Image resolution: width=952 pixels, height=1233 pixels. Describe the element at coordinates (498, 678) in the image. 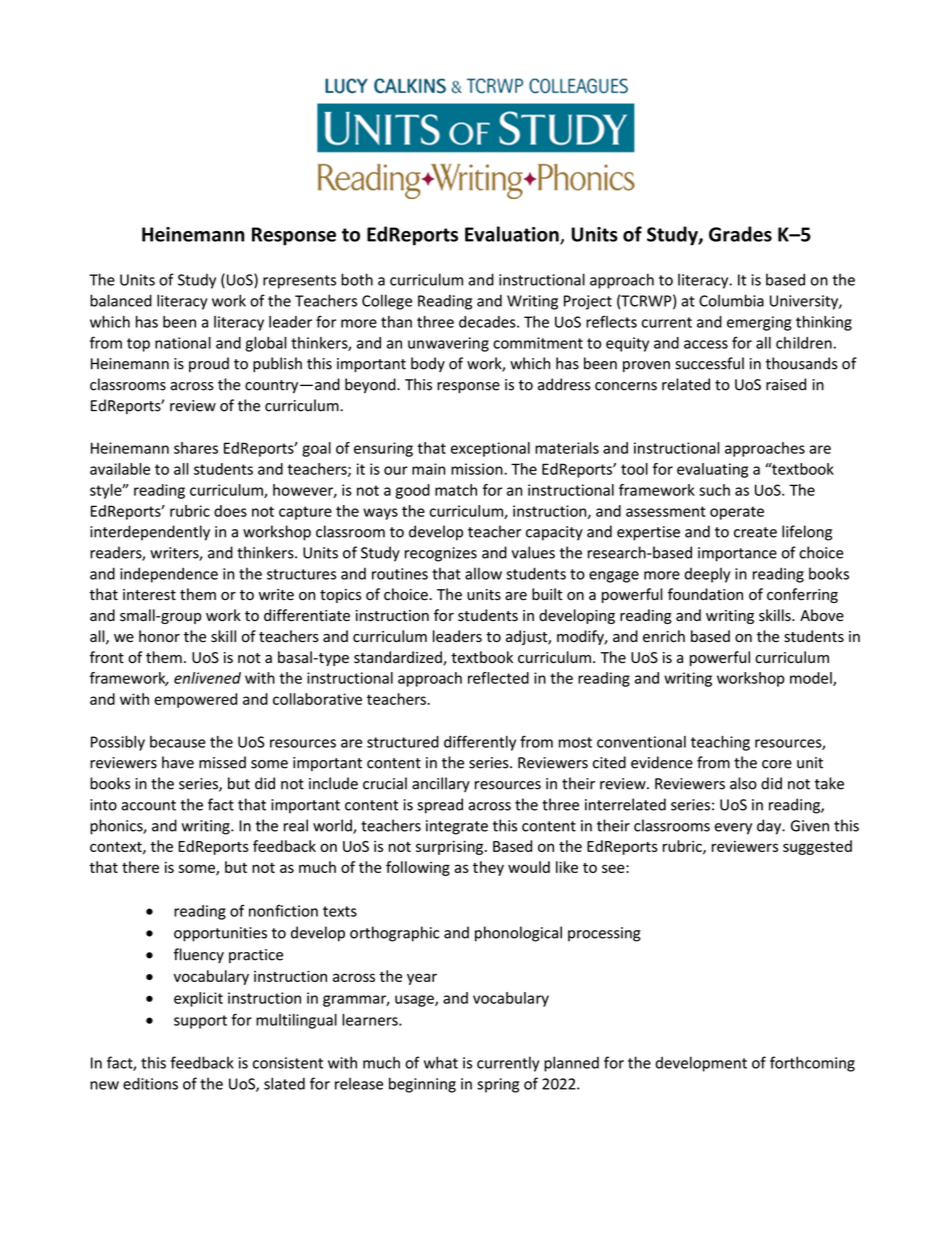

I see `reflected` at that location.
